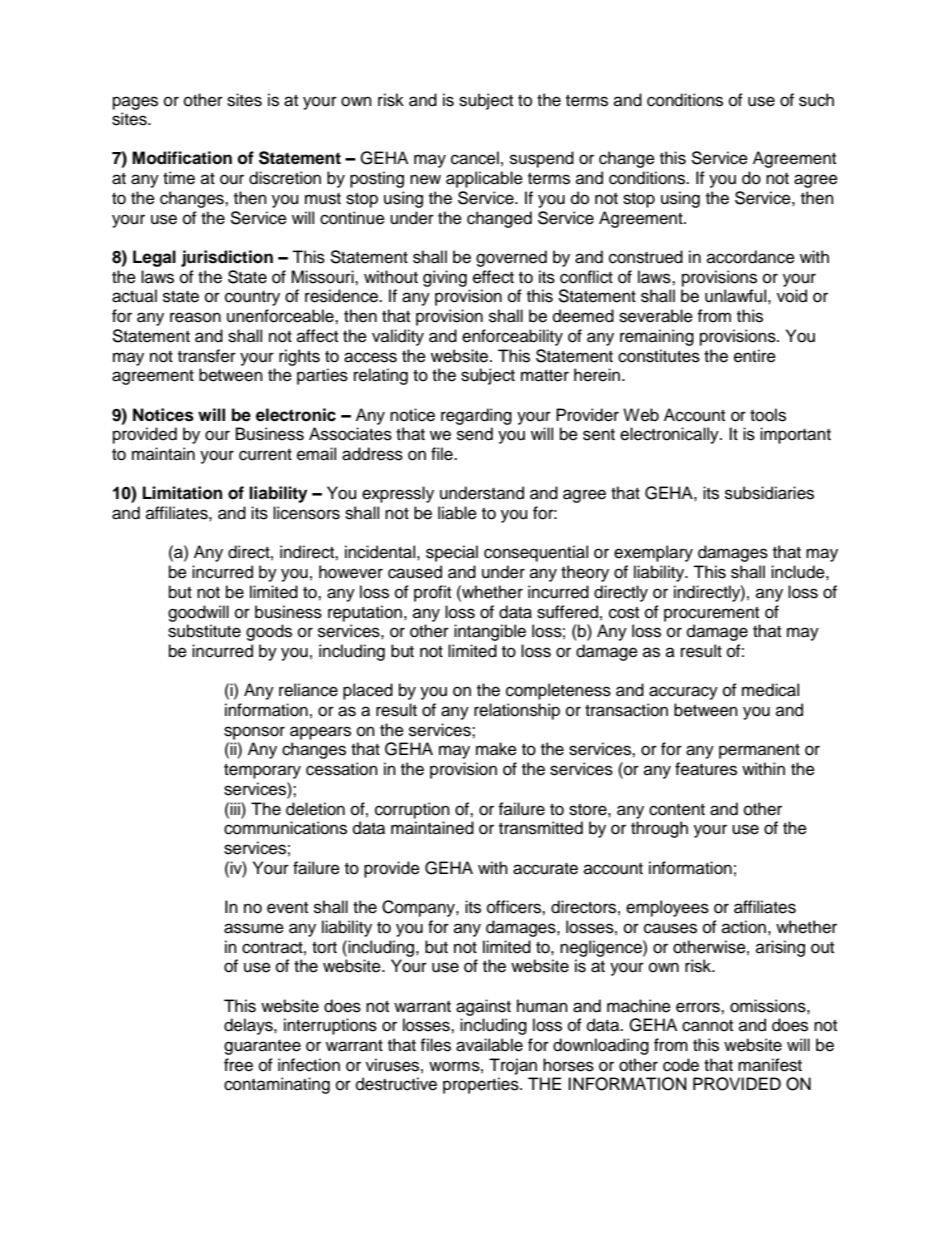 The height and width of the screenshot is (1233, 952). Describe the element at coordinates (816, 100) in the screenshot. I see `such` at that location.
